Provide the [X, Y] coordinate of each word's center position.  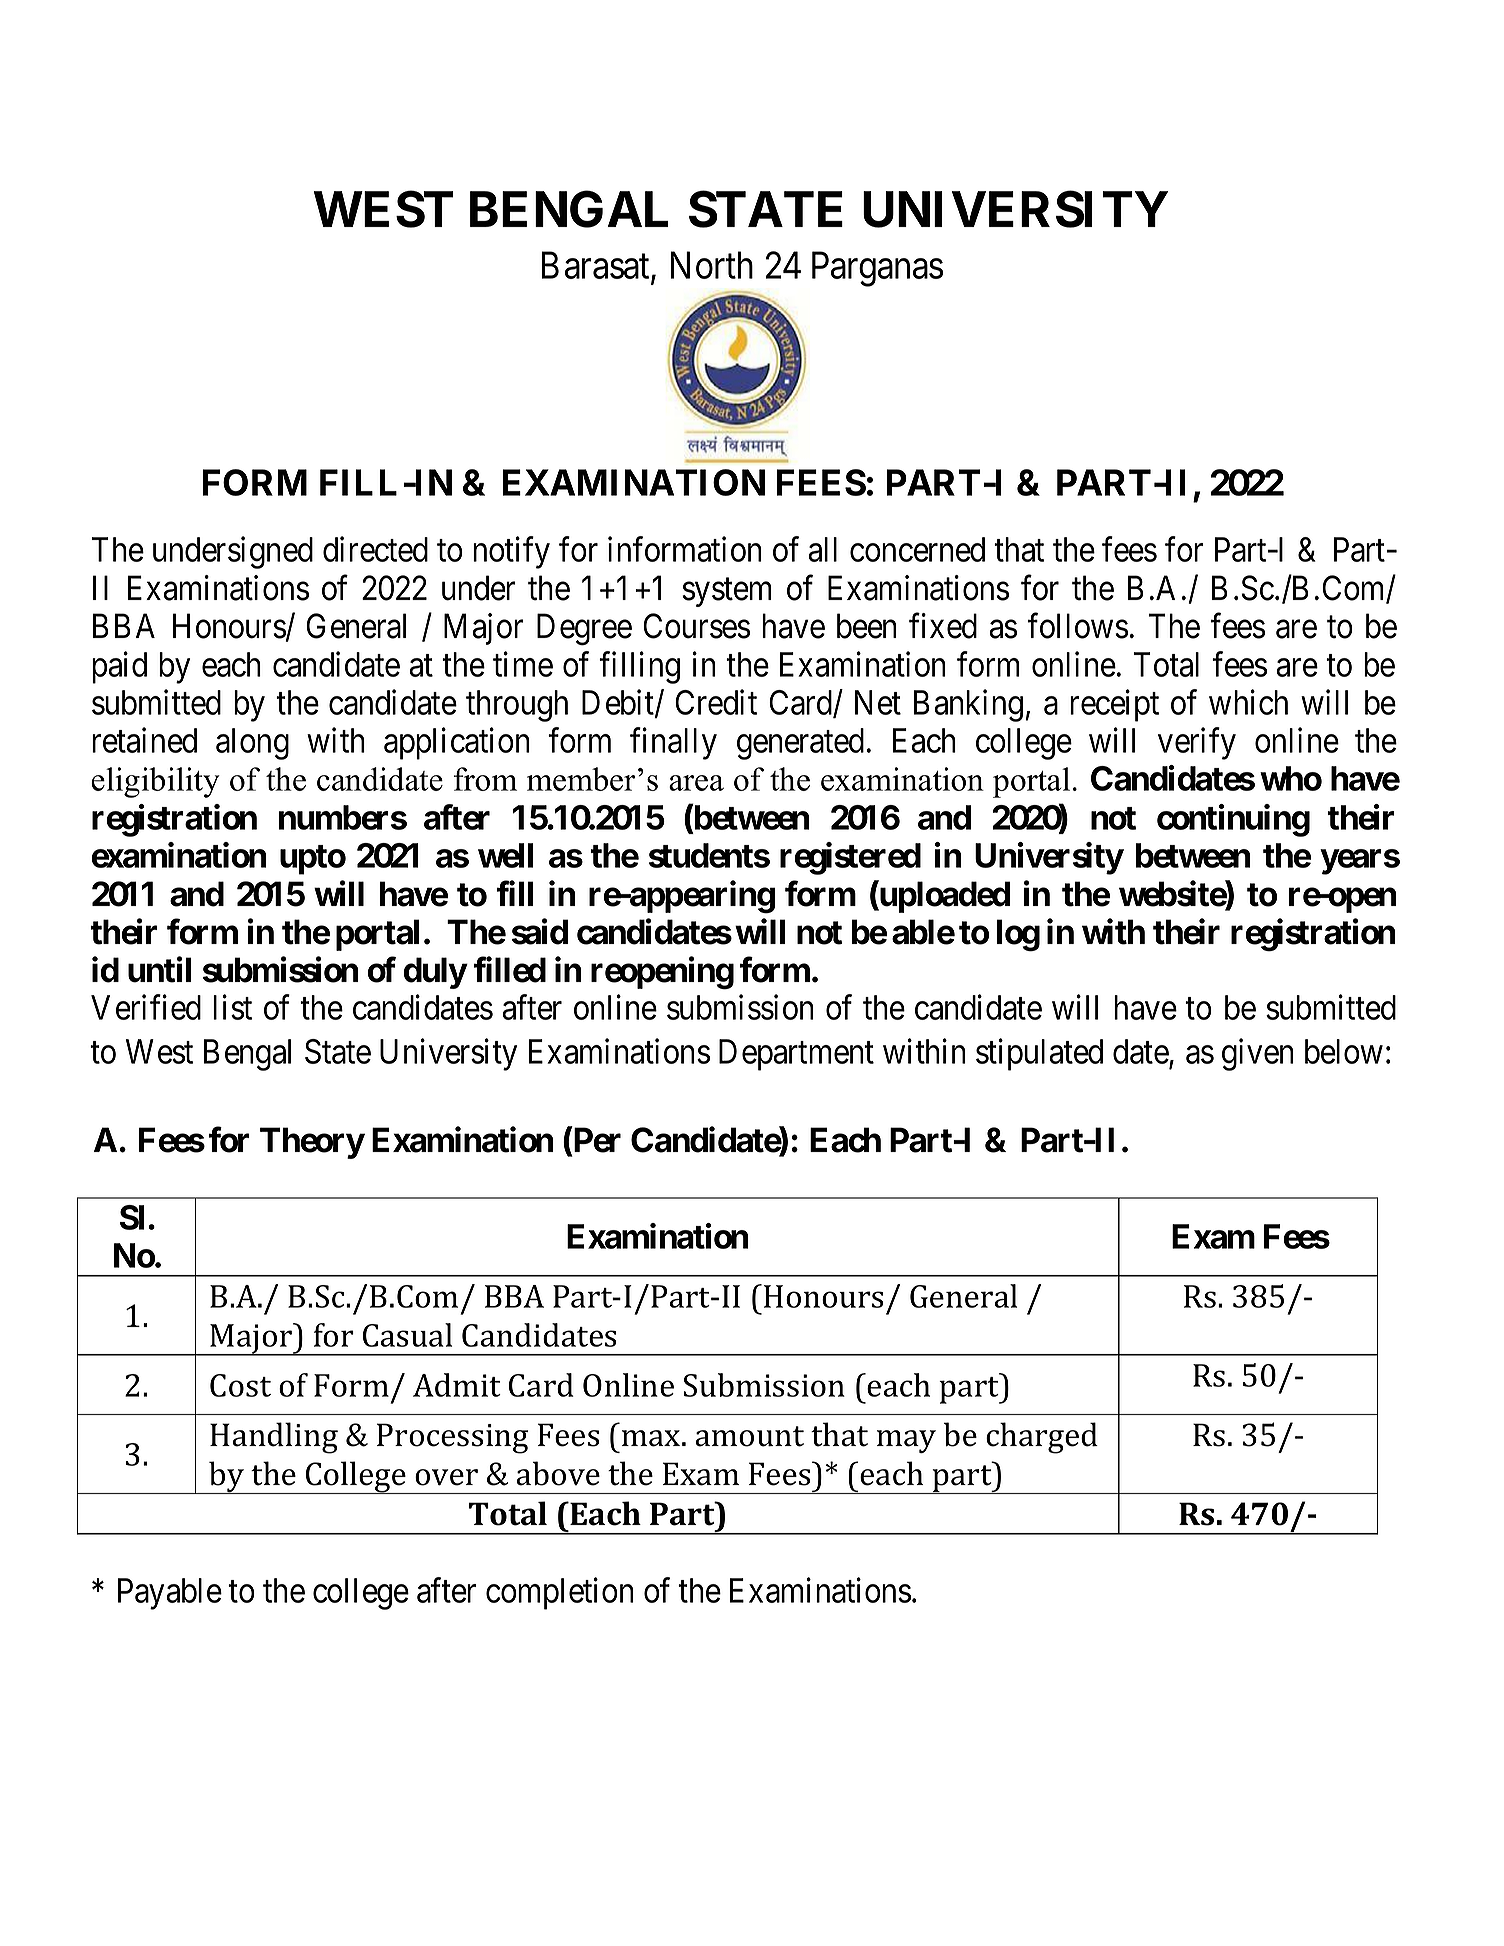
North [712, 265]
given [1258, 1054]
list [232, 1007]
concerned [917, 549]
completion [560, 1594]
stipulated [1039, 1054]
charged [1042, 1438]
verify [1197, 743]
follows [1077, 626]
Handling [274, 1438]
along [252, 744]
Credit [716, 702]
